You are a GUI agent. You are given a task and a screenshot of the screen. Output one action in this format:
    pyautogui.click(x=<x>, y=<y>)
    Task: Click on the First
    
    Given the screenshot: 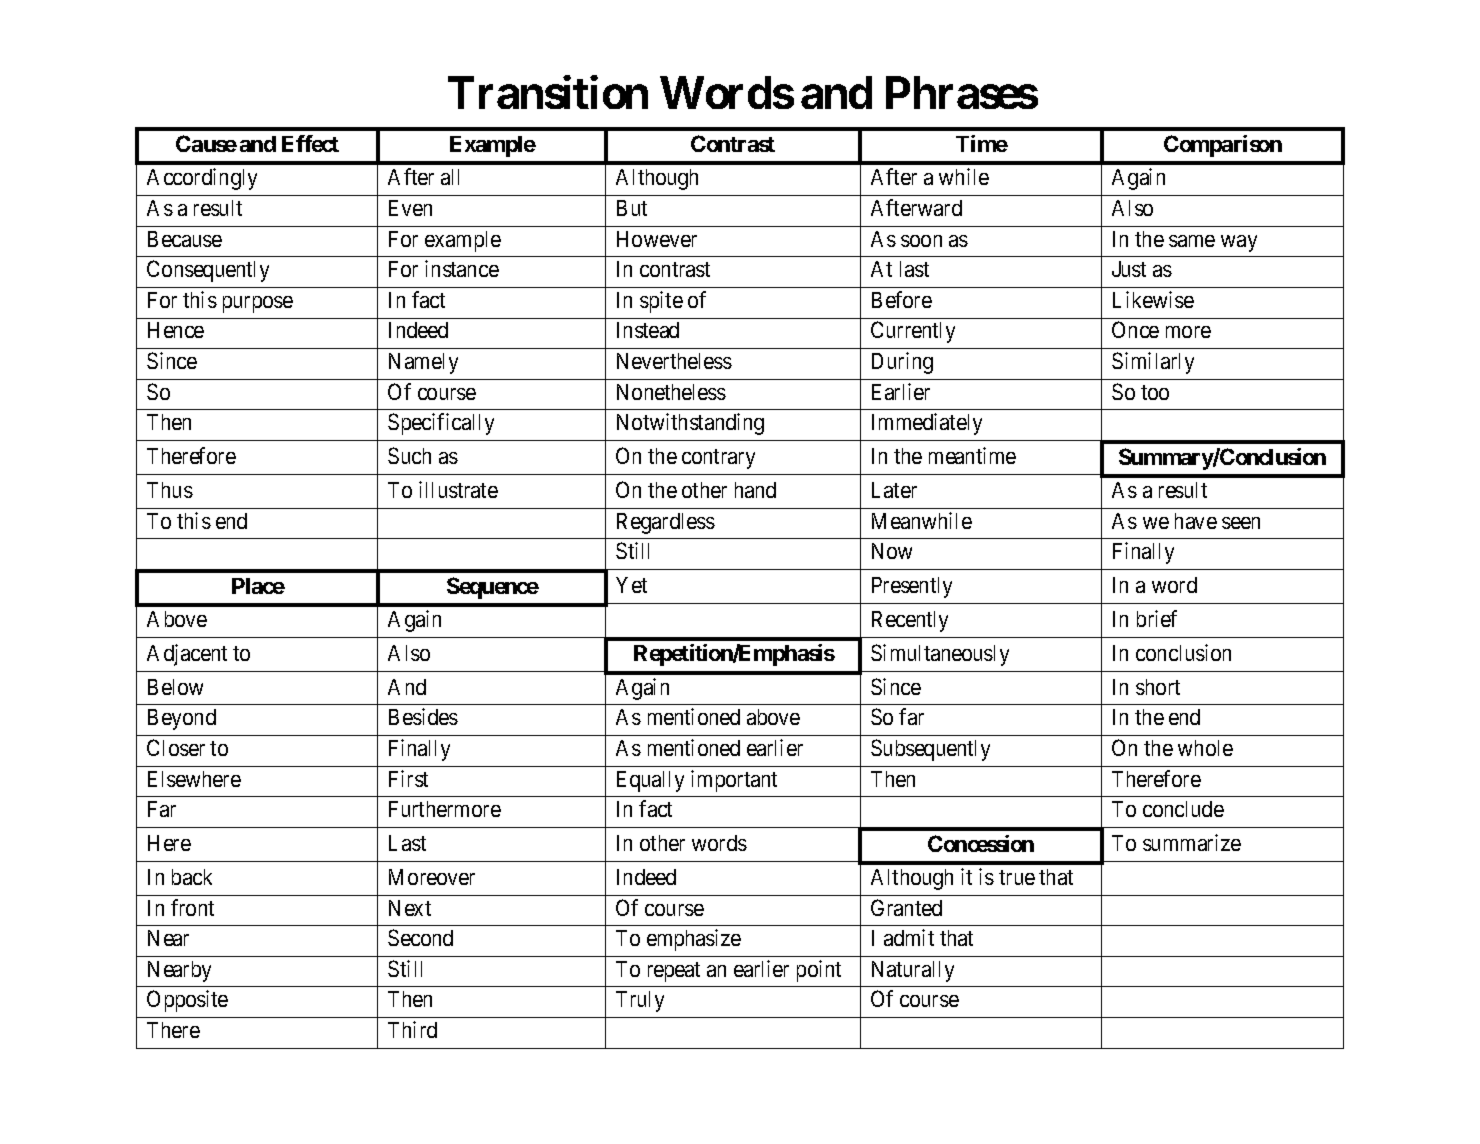 What is the action you would take?
    pyautogui.click(x=408, y=778)
